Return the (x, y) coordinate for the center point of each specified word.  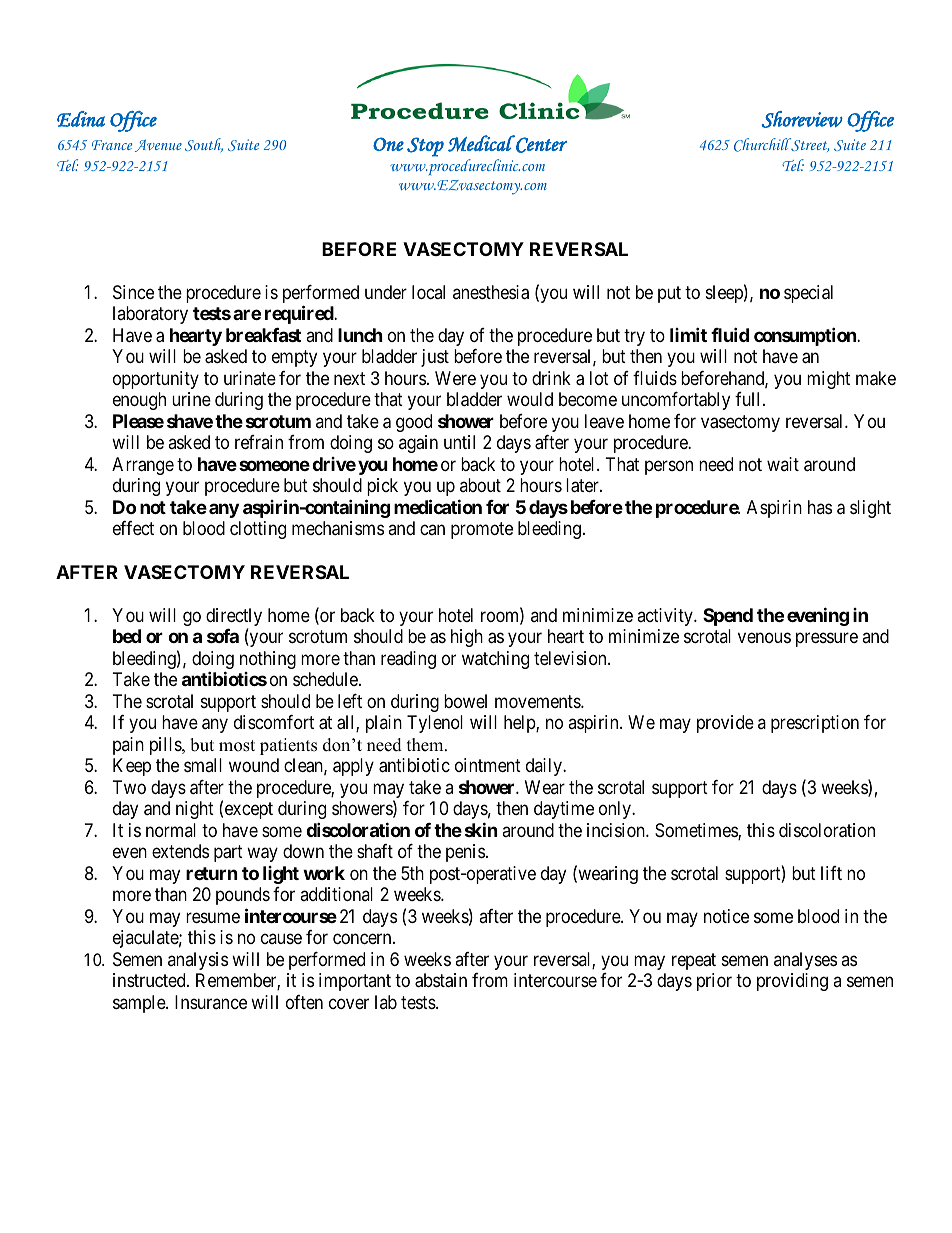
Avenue (158, 146)
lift (831, 873)
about (480, 485)
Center (540, 144)
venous (764, 638)
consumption (806, 336)
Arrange (143, 466)
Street (809, 145)
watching (495, 660)
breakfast (263, 335)
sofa (223, 636)
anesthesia (491, 292)
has (820, 507)
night (195, 810)
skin (481, 829)
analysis (198, 961)
